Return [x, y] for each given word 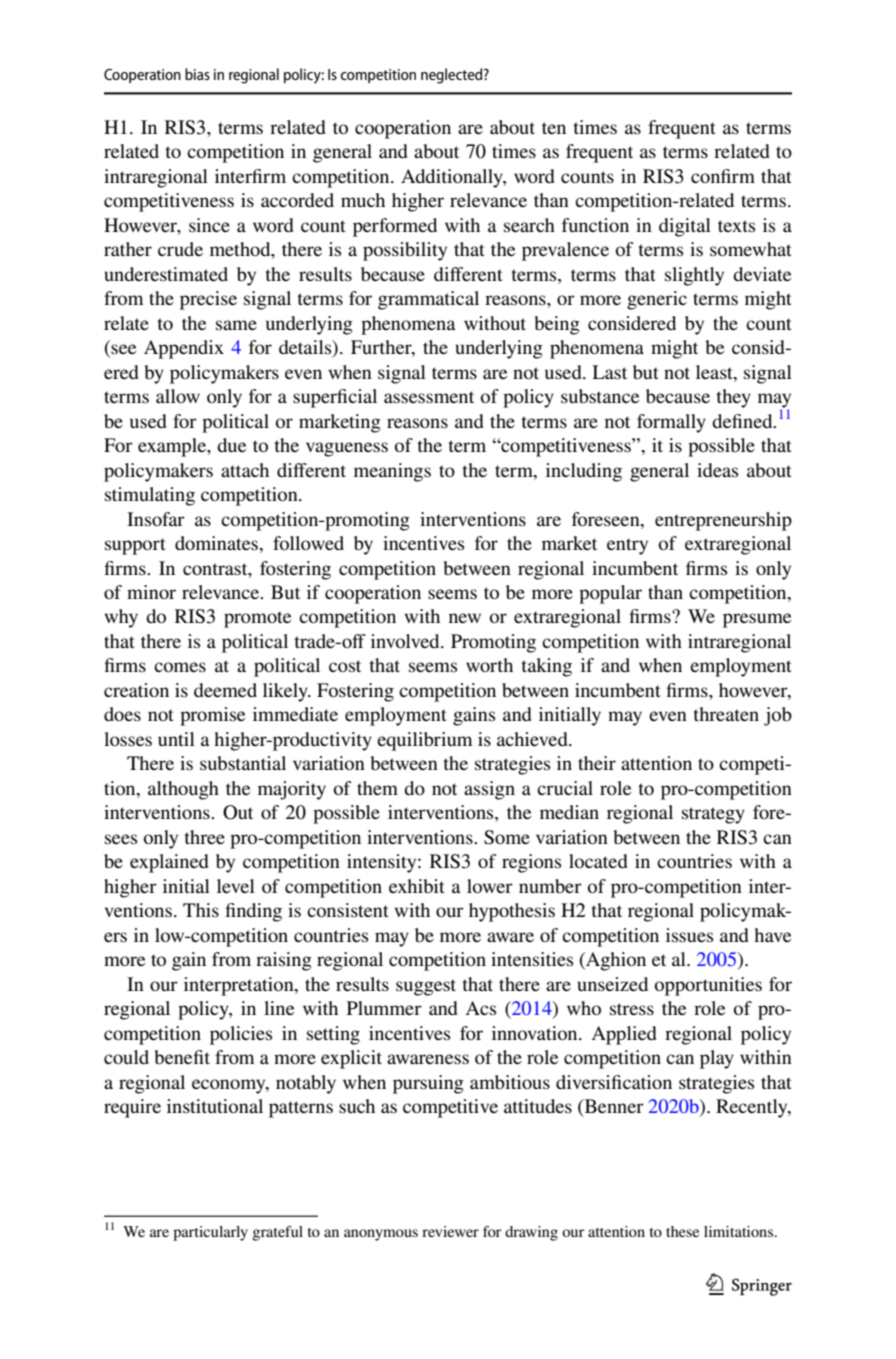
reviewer [450, 1231]
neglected [453, 76]
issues [689, 935]
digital [685, 227]
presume [757, 620]
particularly [210, 1233]
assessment [429, 397]
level [236, 886]
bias [197, 74]
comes [180, 667]
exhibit [417, 886]
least [715, 372]
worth [489, 665]
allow [178, 396]
